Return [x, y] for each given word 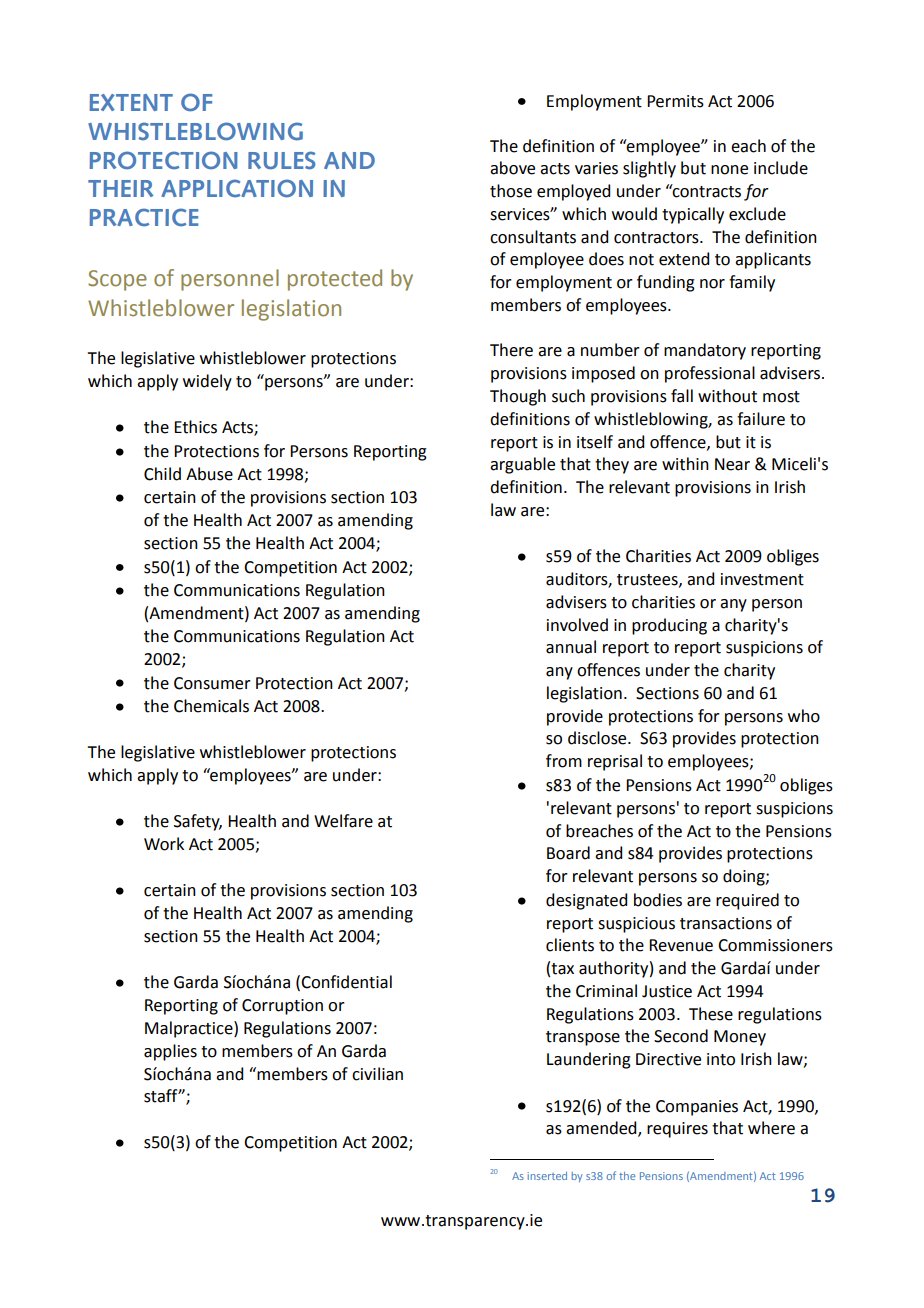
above [512, 168]
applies [170, 1052]
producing [669, 626]
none [729, 170]
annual [571, 647]
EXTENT [131, 102]
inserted [547, 1176]
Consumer [212, 683]
